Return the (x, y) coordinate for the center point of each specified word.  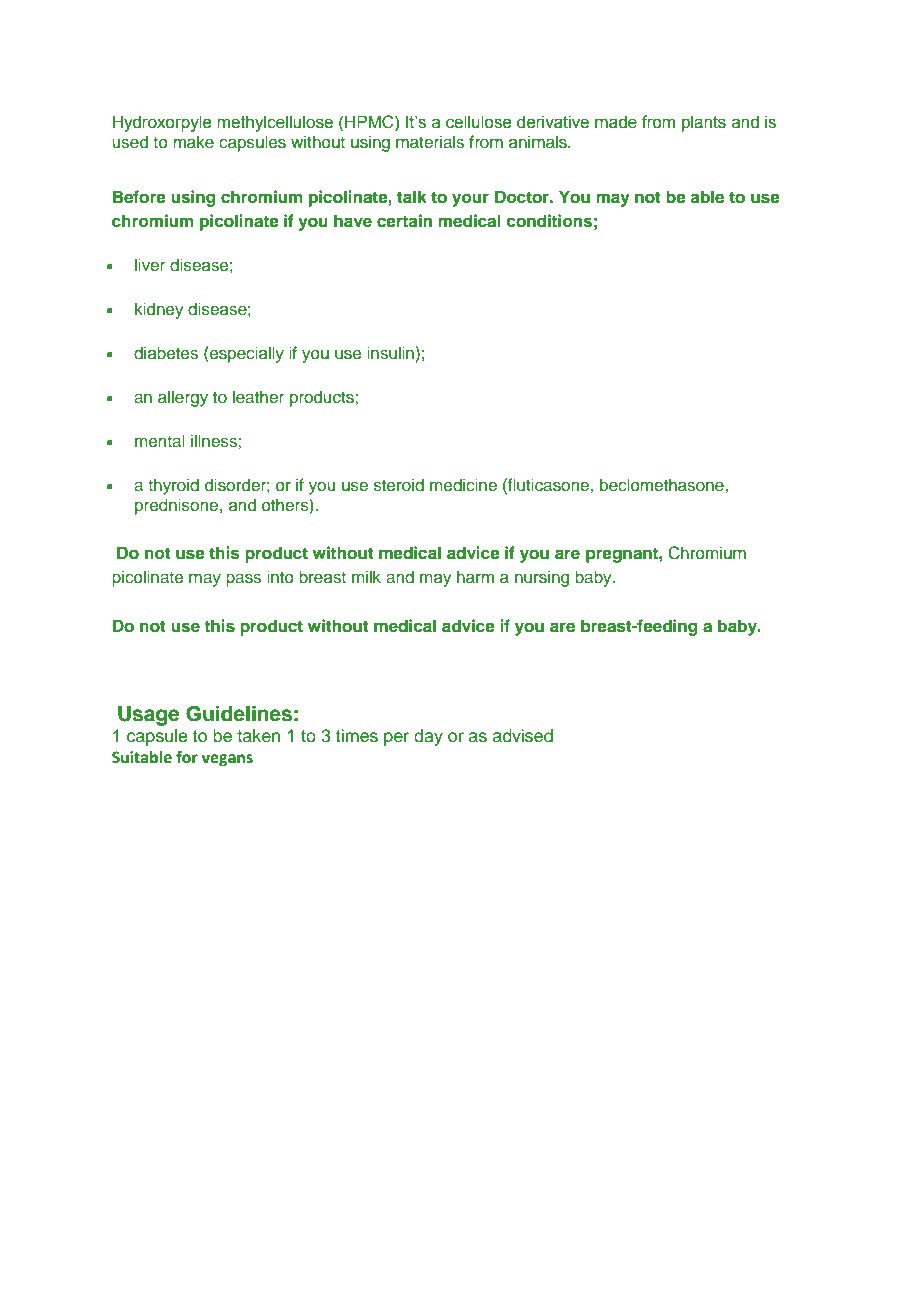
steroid (399, 485)
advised (523, 736)
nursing (542, 578)
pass (243, 580)
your (470, 200)
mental (160, 440)
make (193, 142)
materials (430, 142)
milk (366, 576)
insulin (390, 353)
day (428, 737)
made (616, 122)
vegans (227, 760)
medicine (463, 485)
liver (150, 265)
